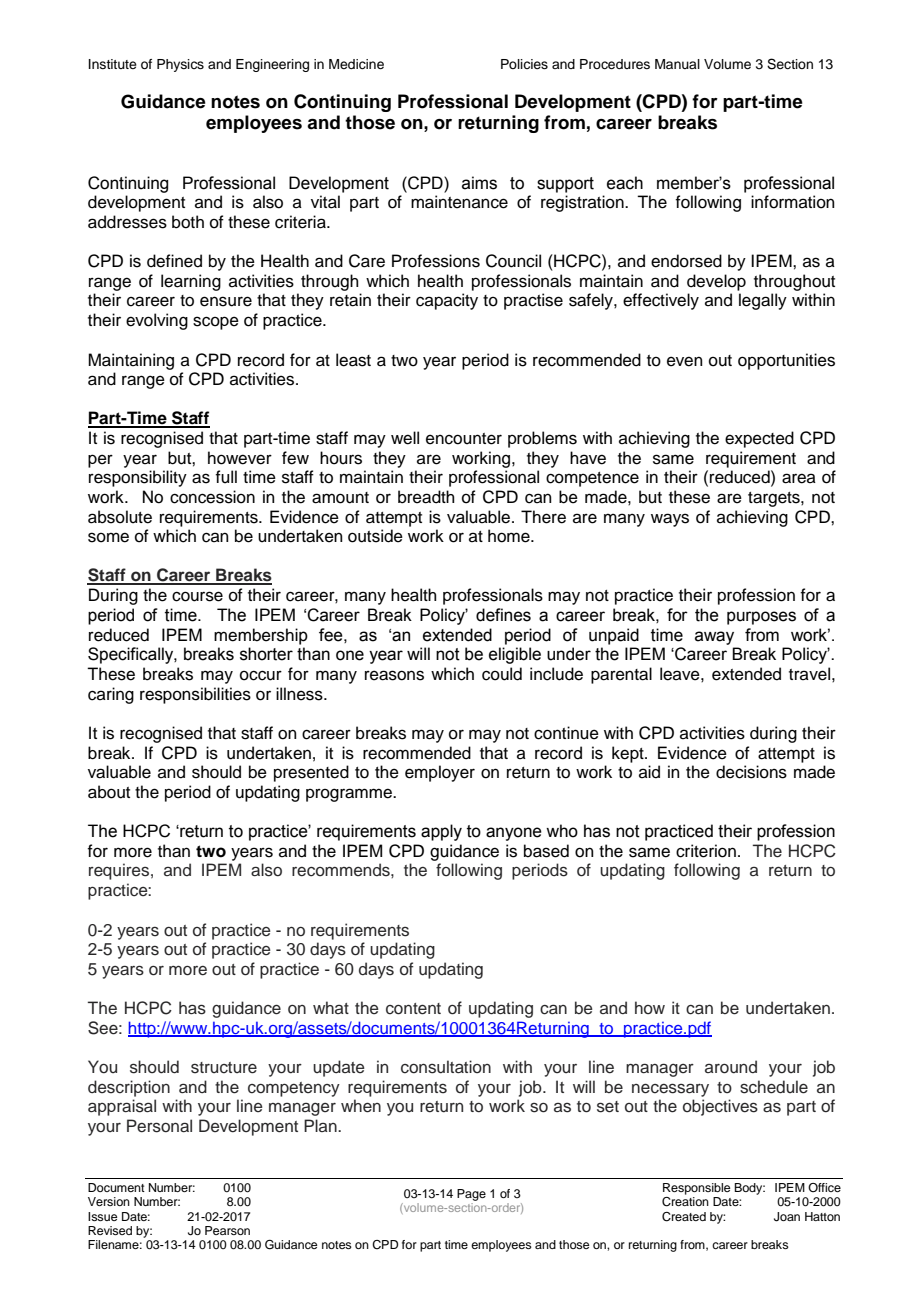 Image resolution: width=924 pixels, height=1308 pixels. What do you see at coordinates (706, 851) in the screenshot?
I see `criterion` at bounding box center [706, 851].
